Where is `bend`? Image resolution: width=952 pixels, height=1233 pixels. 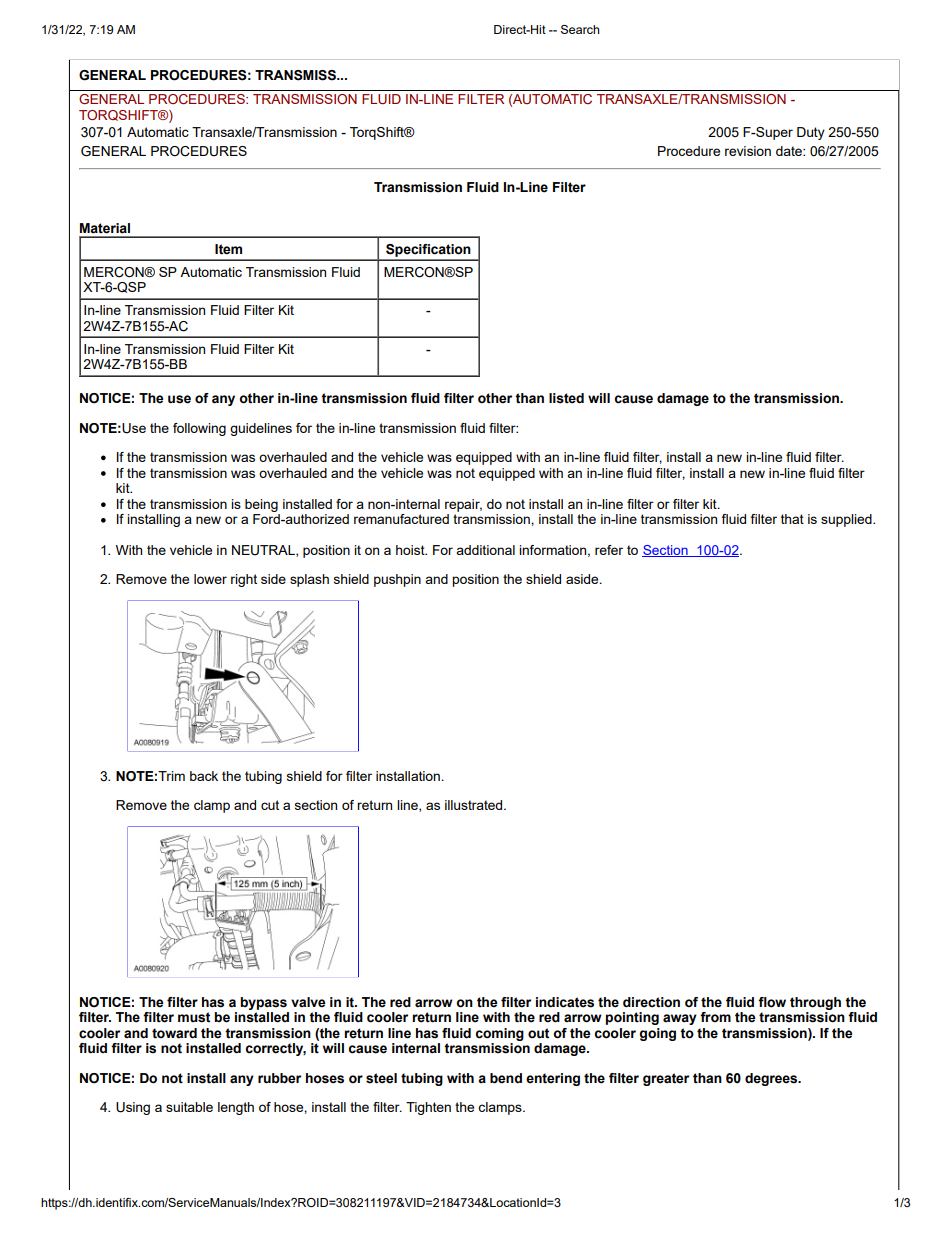
bend is located at coordinates (506, 1078).
